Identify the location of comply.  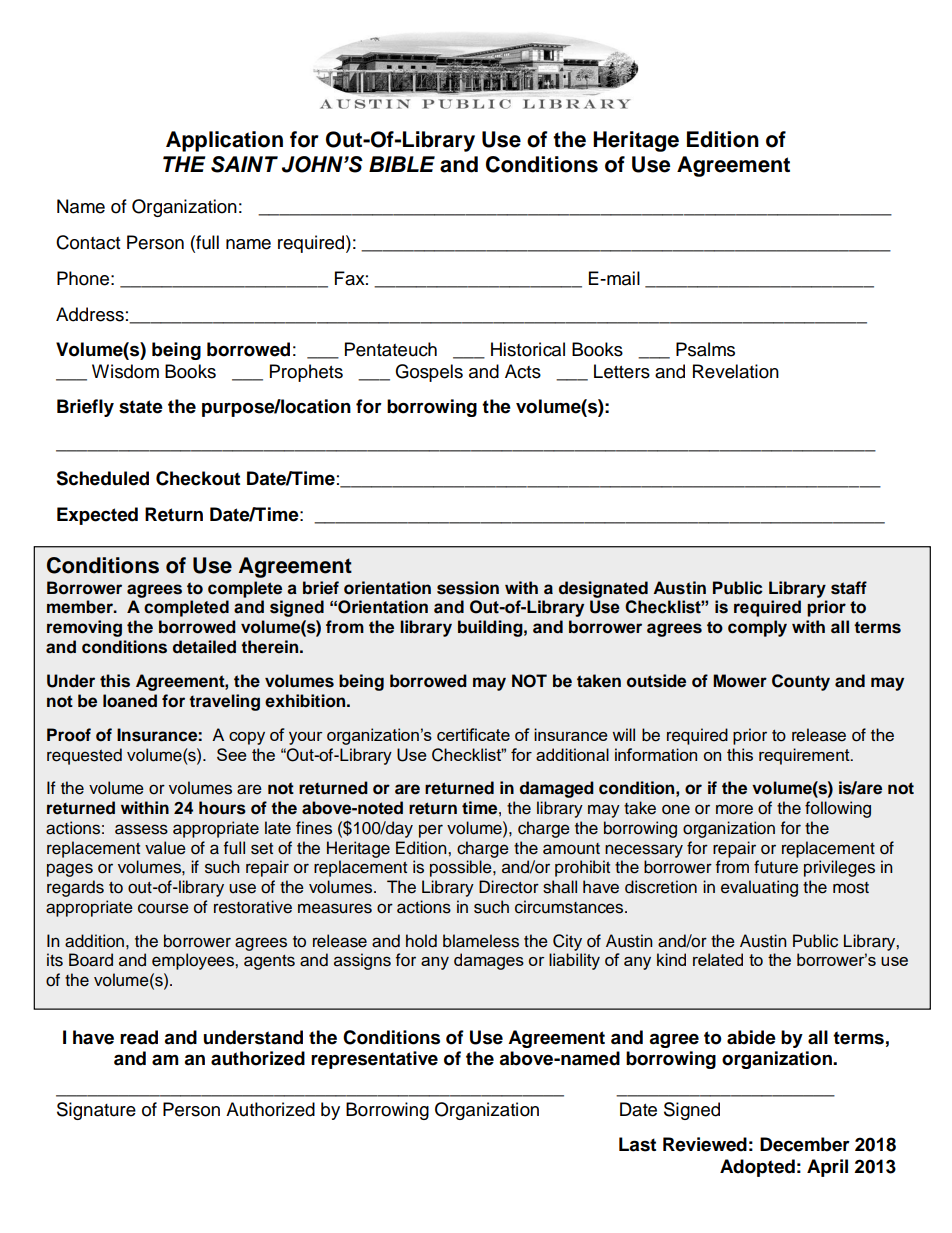
(757, 628).
